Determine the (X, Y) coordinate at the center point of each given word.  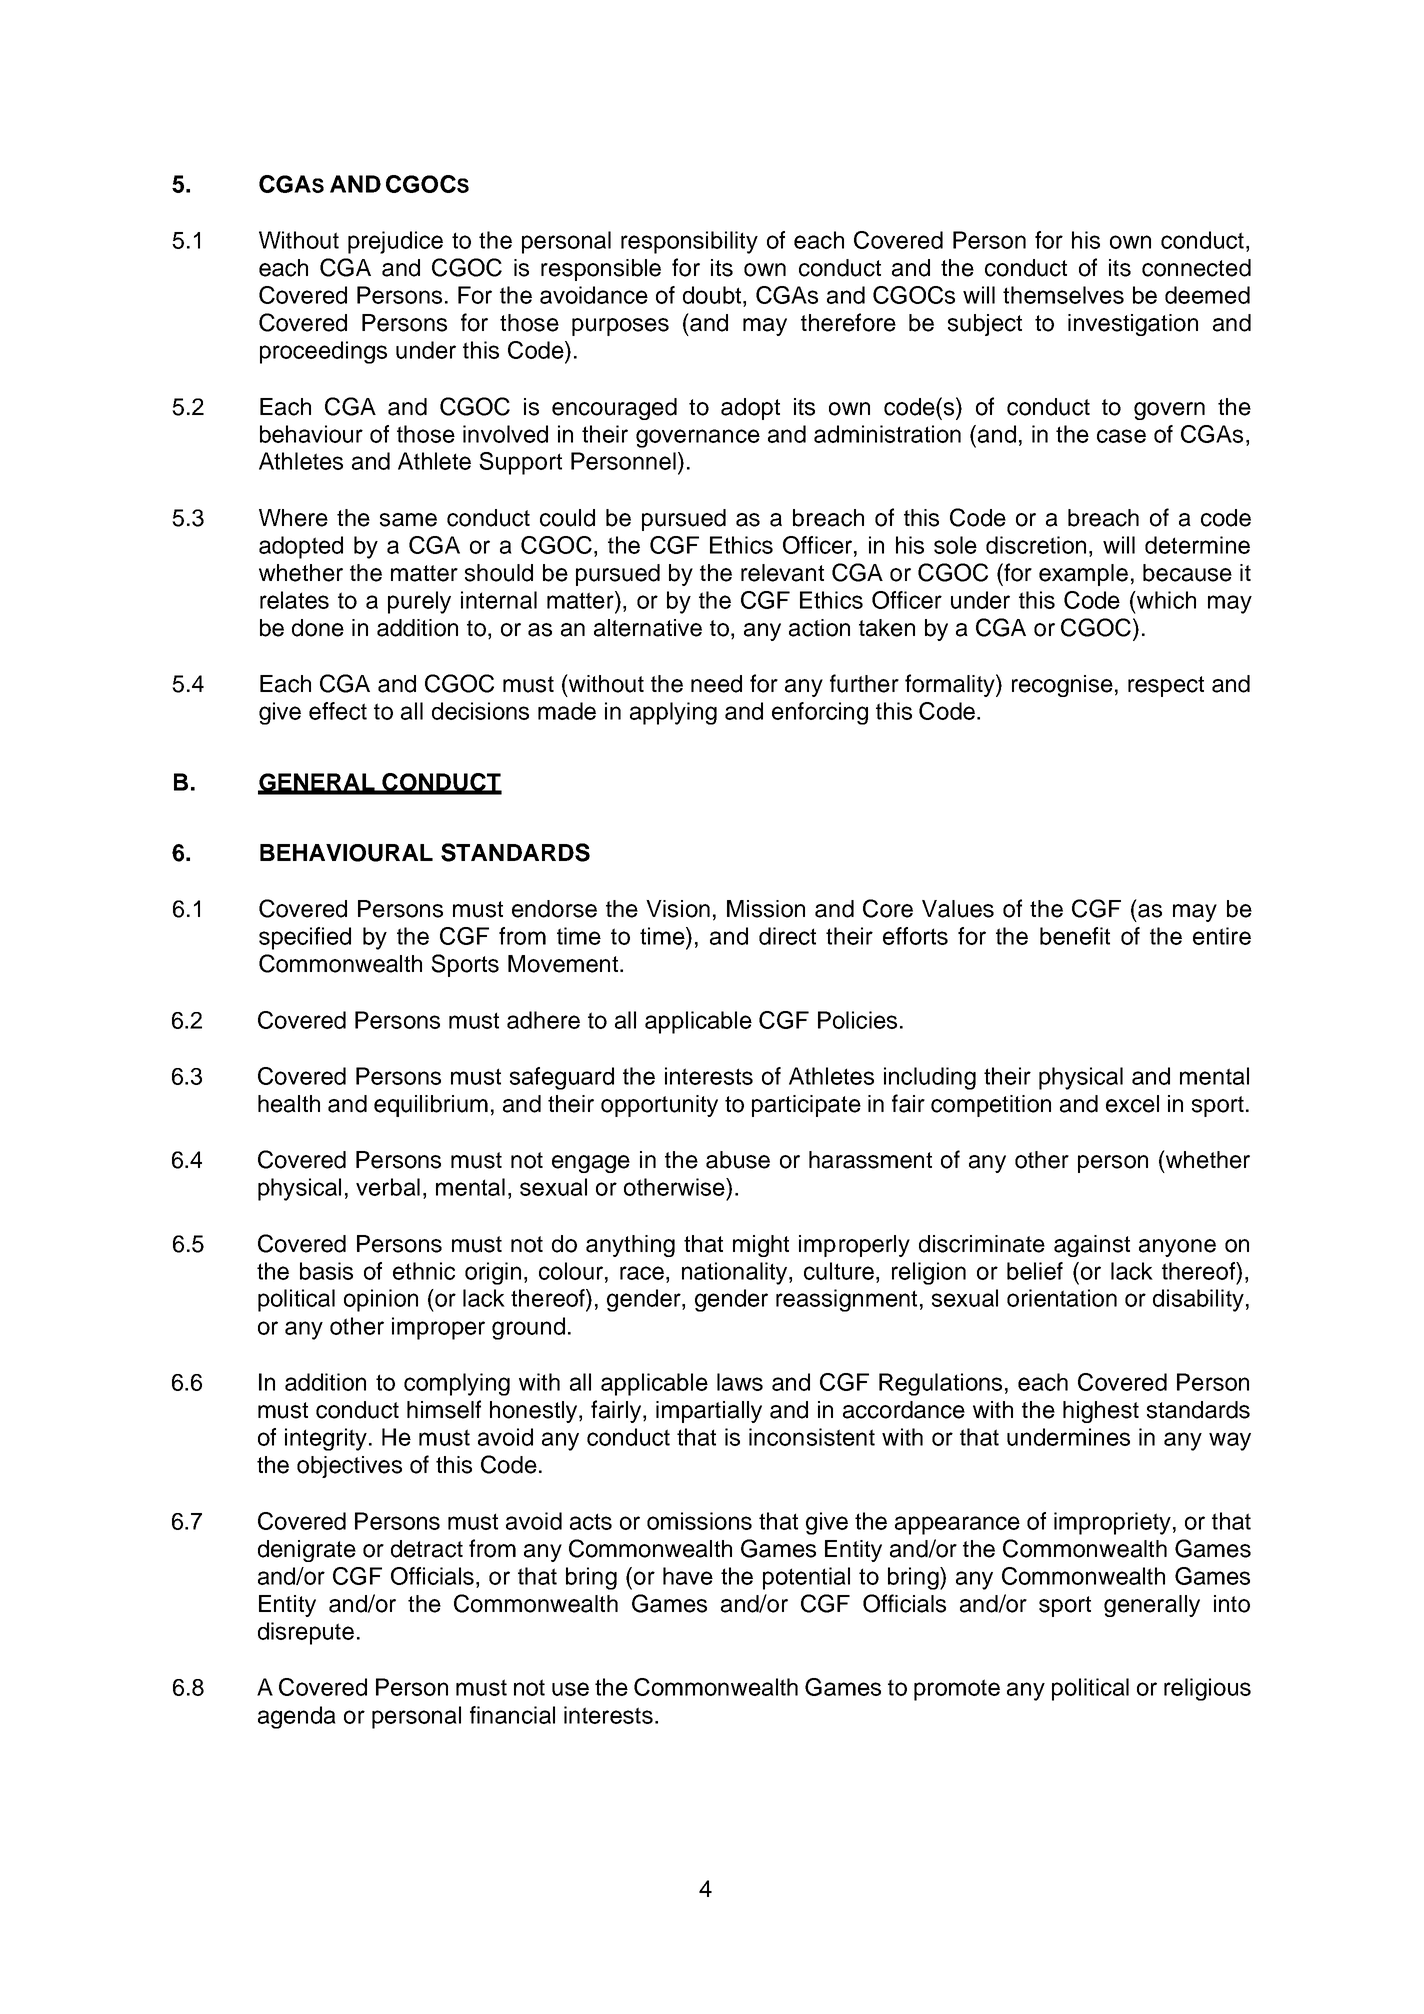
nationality (736, 1273)
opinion (381, 1300)
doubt (713, 295)
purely (419, 602)
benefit (1075, 936)
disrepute (306, 1633)
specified (305, 938)
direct (787, 936)
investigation (1133, 325)
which (1165, 600)
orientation (1062, 1298)
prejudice (395, 242)
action (819, 628)
